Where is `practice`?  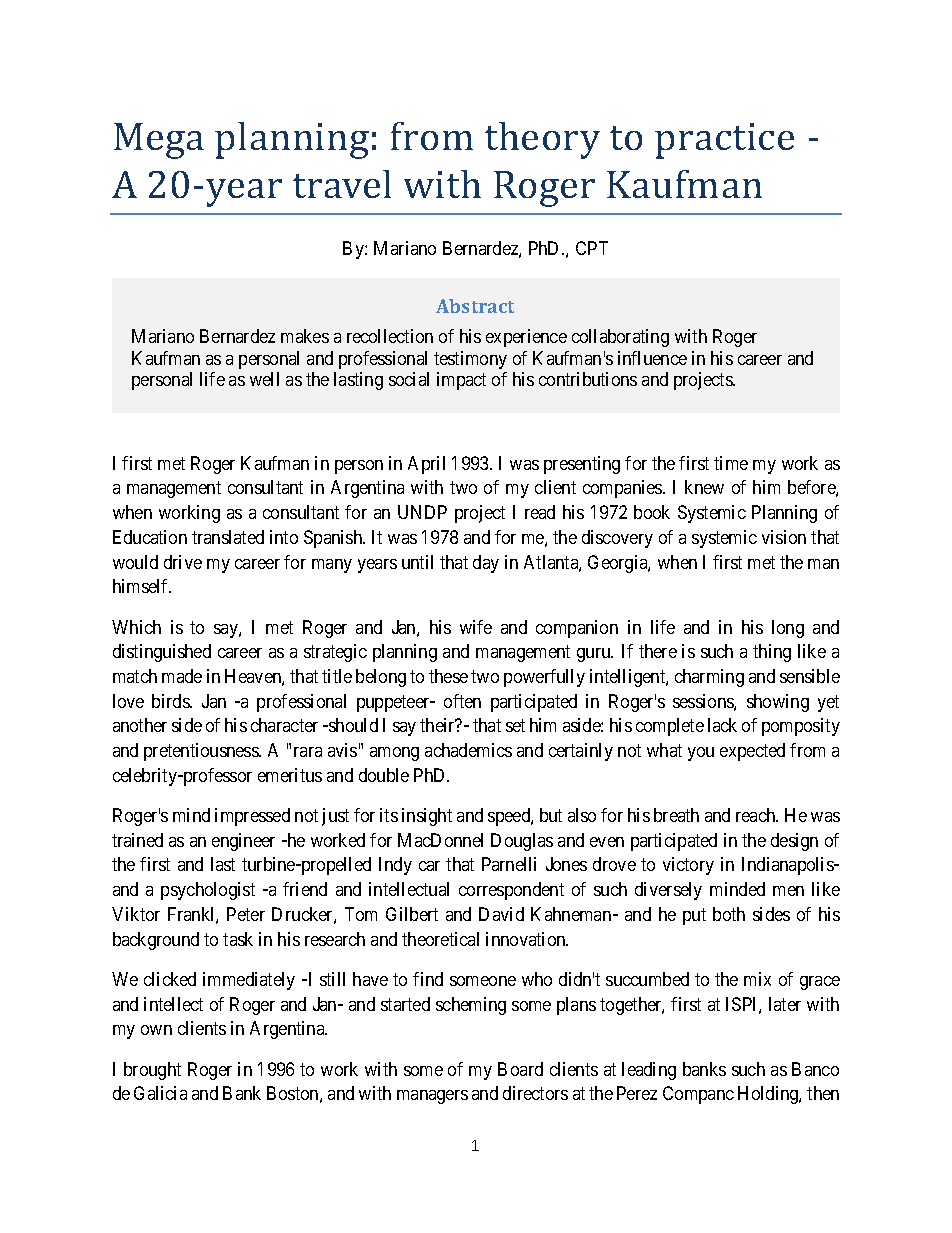
practice is located at coordinates (724, 141).
